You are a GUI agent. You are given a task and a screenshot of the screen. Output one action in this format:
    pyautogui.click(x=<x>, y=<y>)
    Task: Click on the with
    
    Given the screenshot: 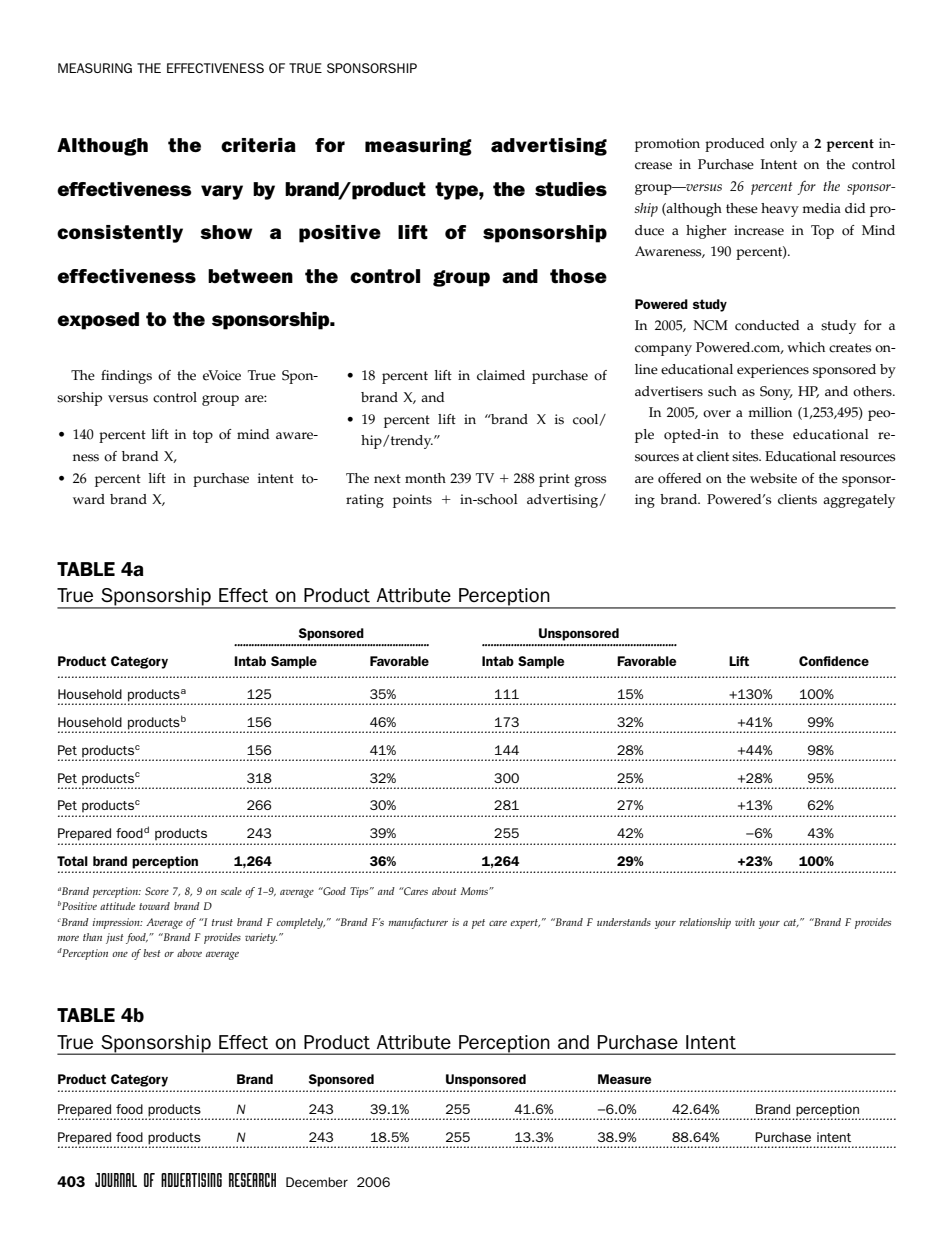 What is the action you would take?
    pyautogui.click(x=745, y=922)
